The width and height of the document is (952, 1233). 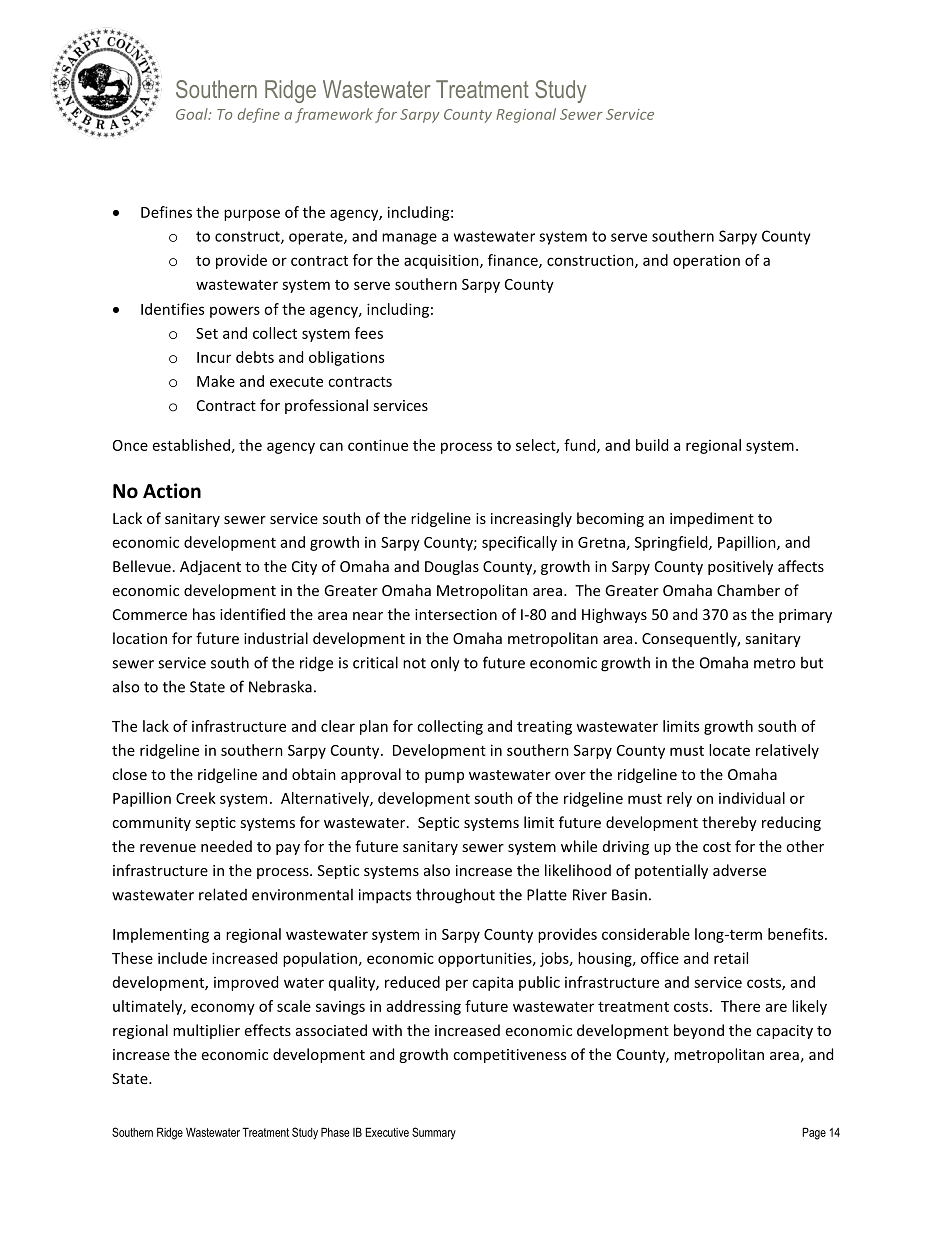 I want to click on continue, so click(x=378, y=445).
